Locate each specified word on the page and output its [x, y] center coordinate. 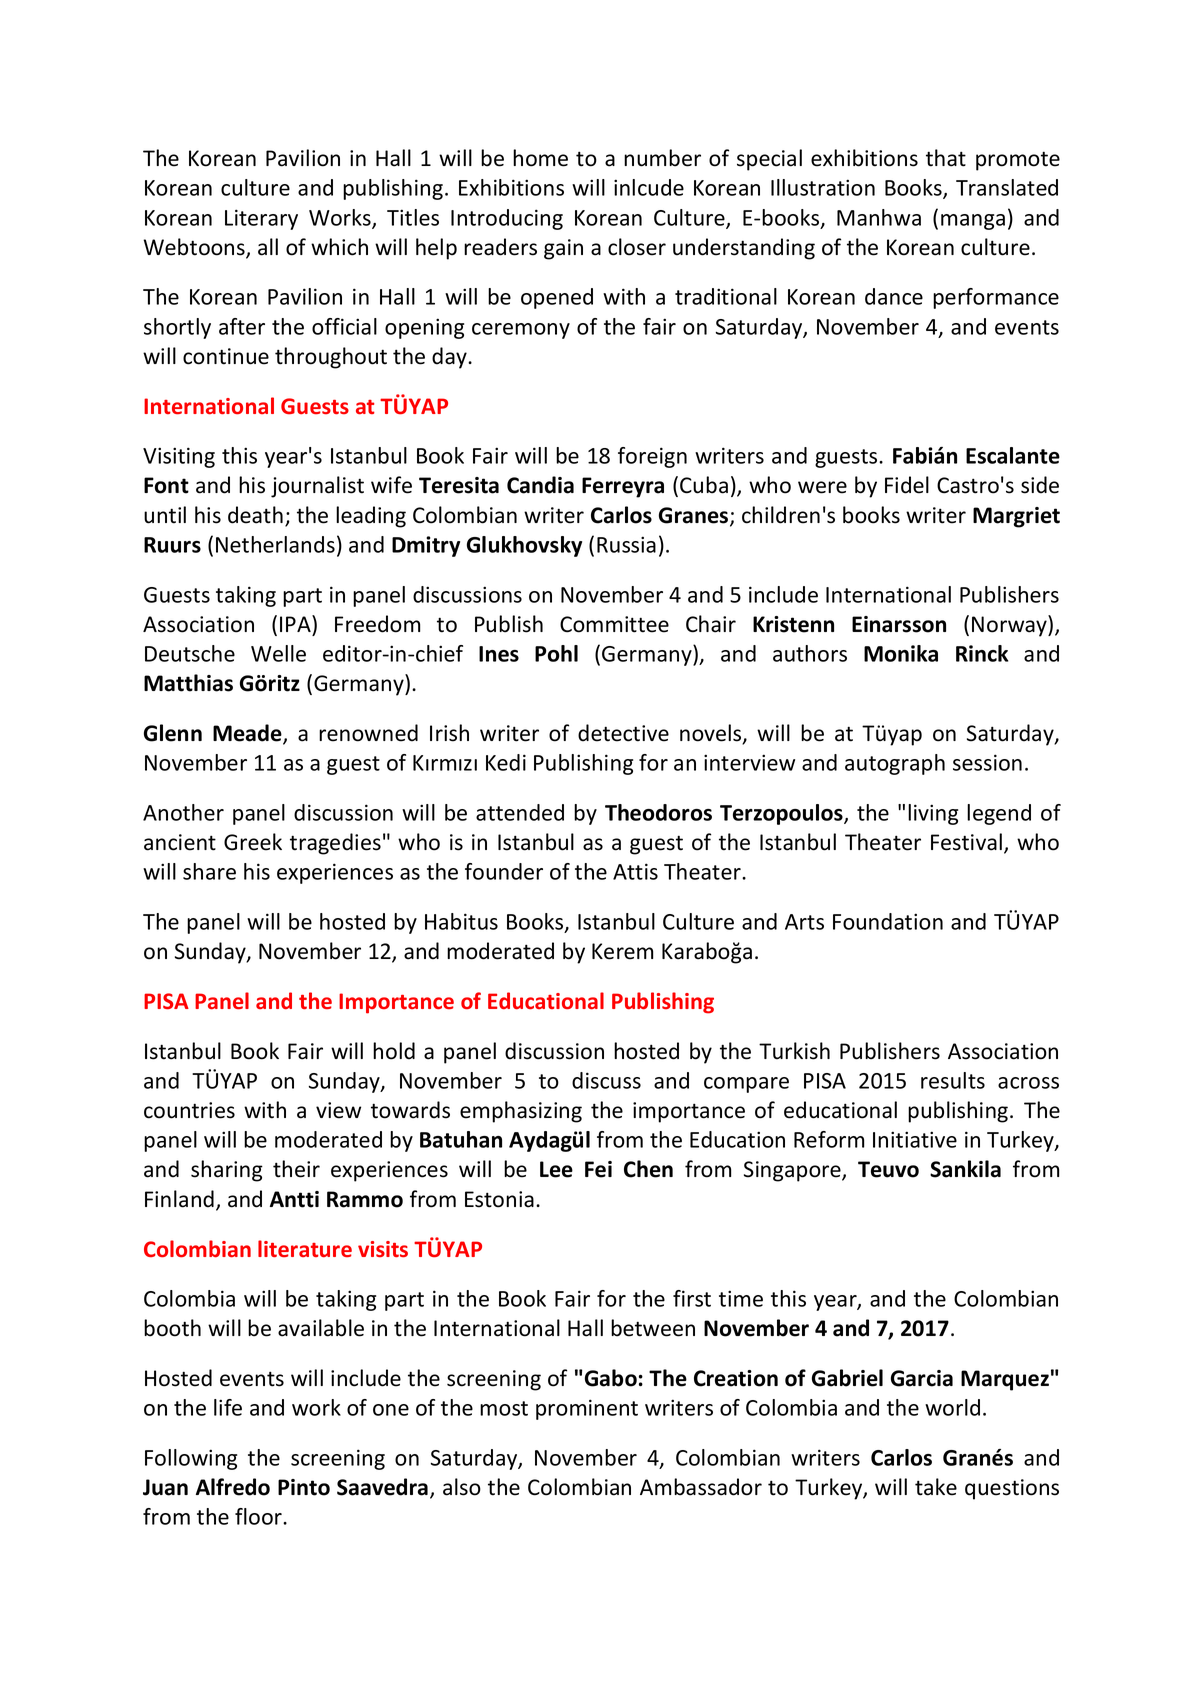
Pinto [304, 1487]
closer [637, 247]
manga [973, 222]
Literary [261, 219]
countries [189, 1110]
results [953, 1080]
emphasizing [521, 1112]
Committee [614, 624]
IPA [296, 623]
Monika [901, 653]
